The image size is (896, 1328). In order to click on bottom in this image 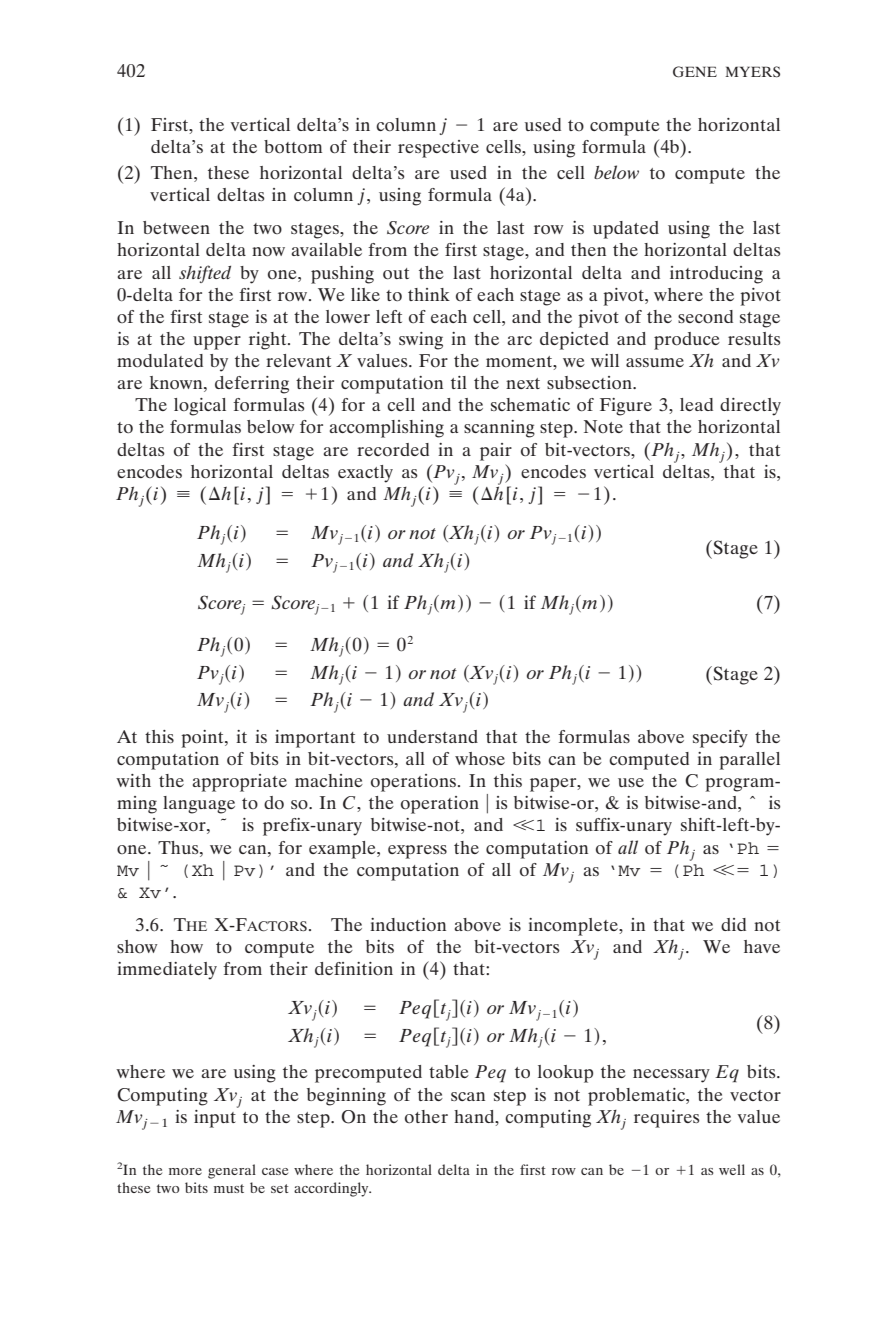, I will do `click(293, 147)`.
